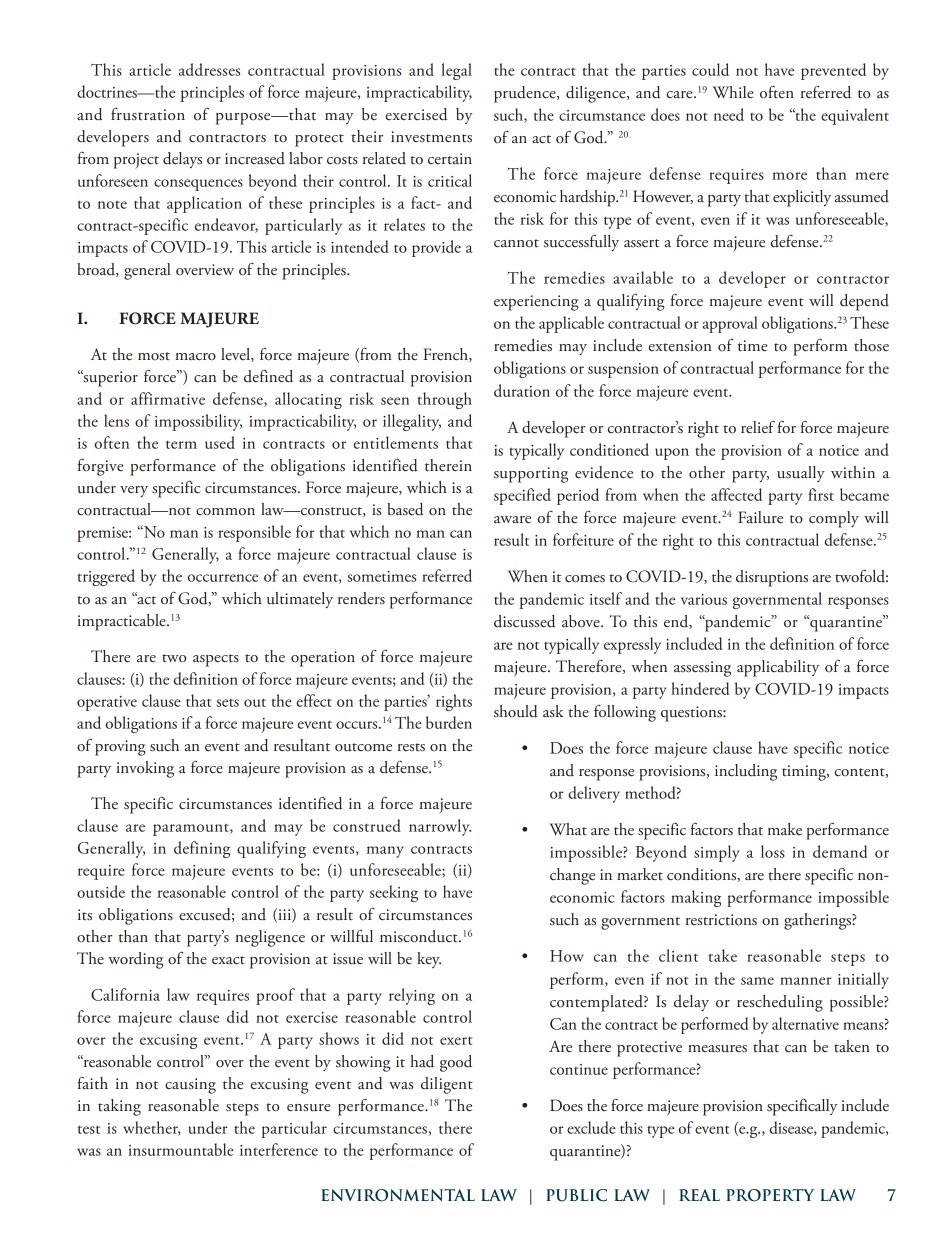 This screenshot has height=1233, width=952. Describe the element at coordinates (148, 114) in the screenshot. I see `frustration` at that location.
